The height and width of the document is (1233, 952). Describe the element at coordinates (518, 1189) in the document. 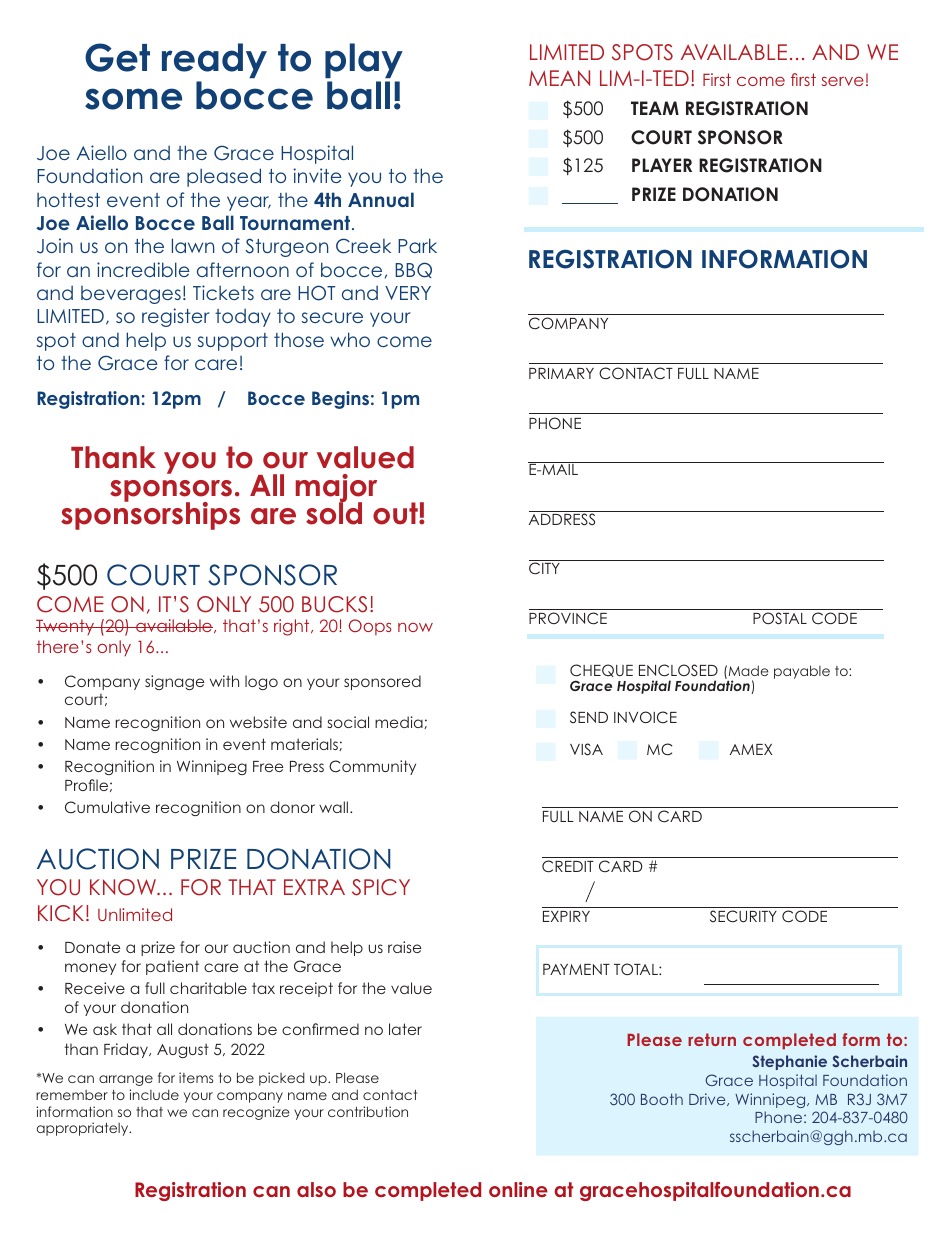

I see `online` at that location.
